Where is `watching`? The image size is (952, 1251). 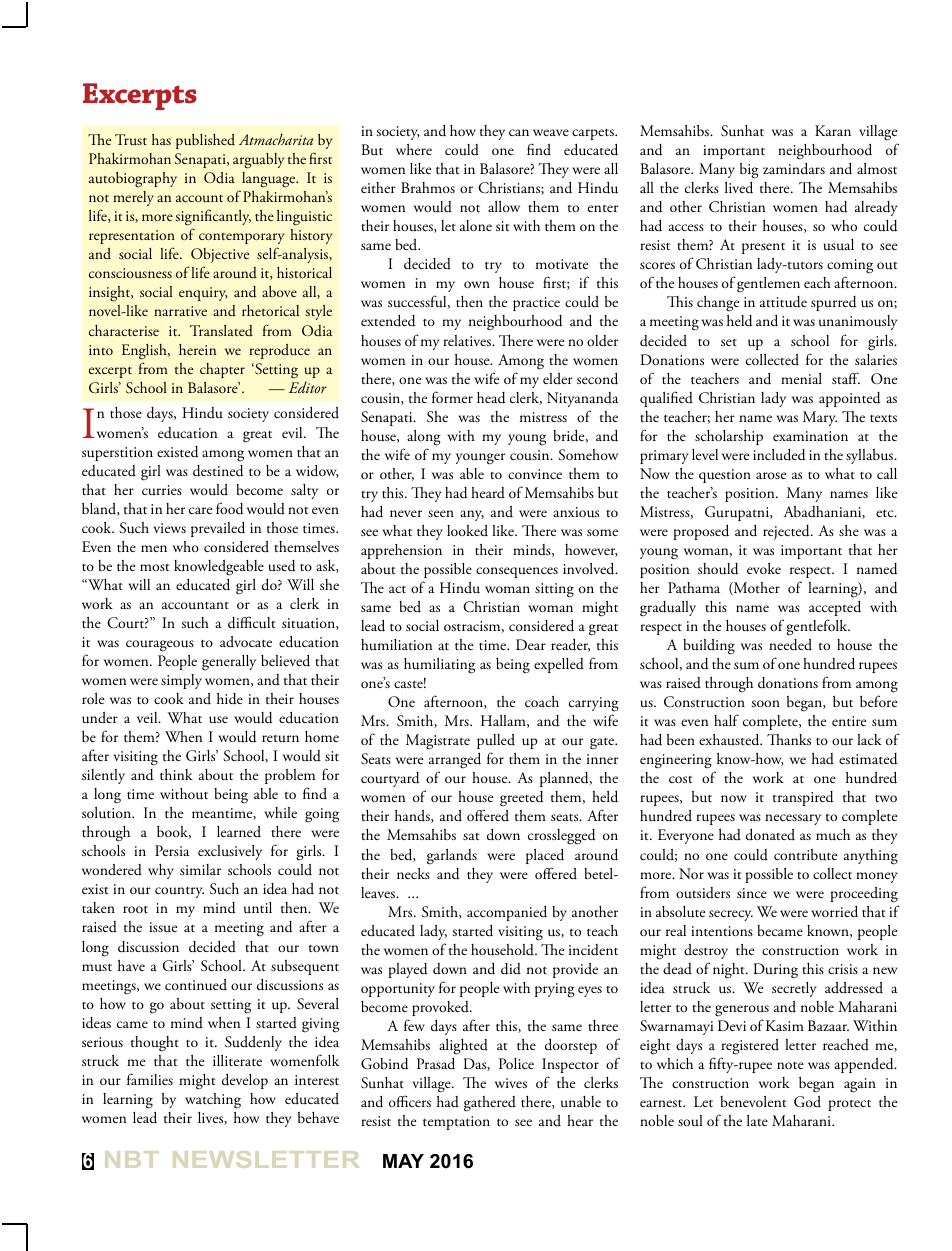
watching is located at coordinates (213, 1101).
